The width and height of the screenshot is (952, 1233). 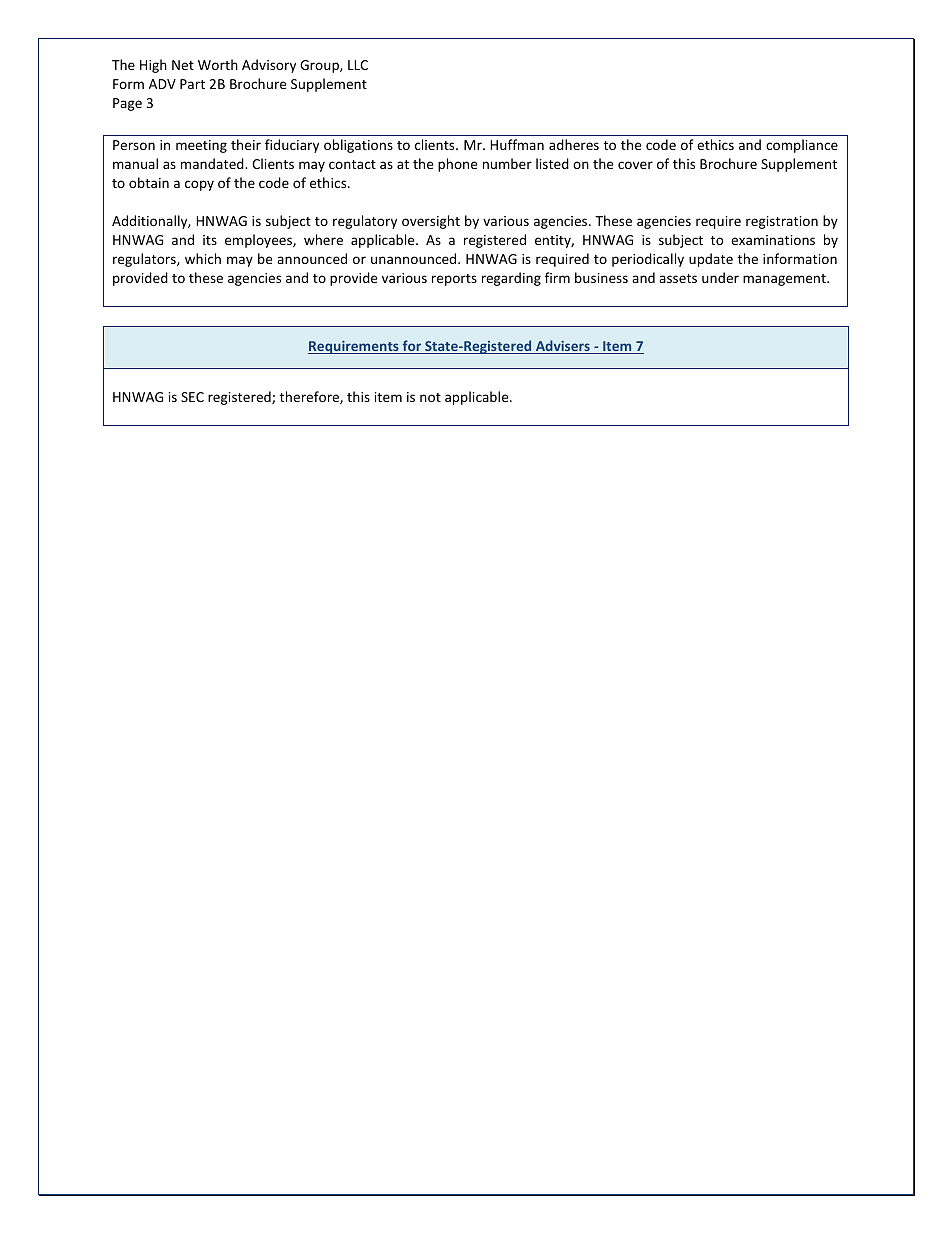 I want to click on which, so click(x=203, y=258).
